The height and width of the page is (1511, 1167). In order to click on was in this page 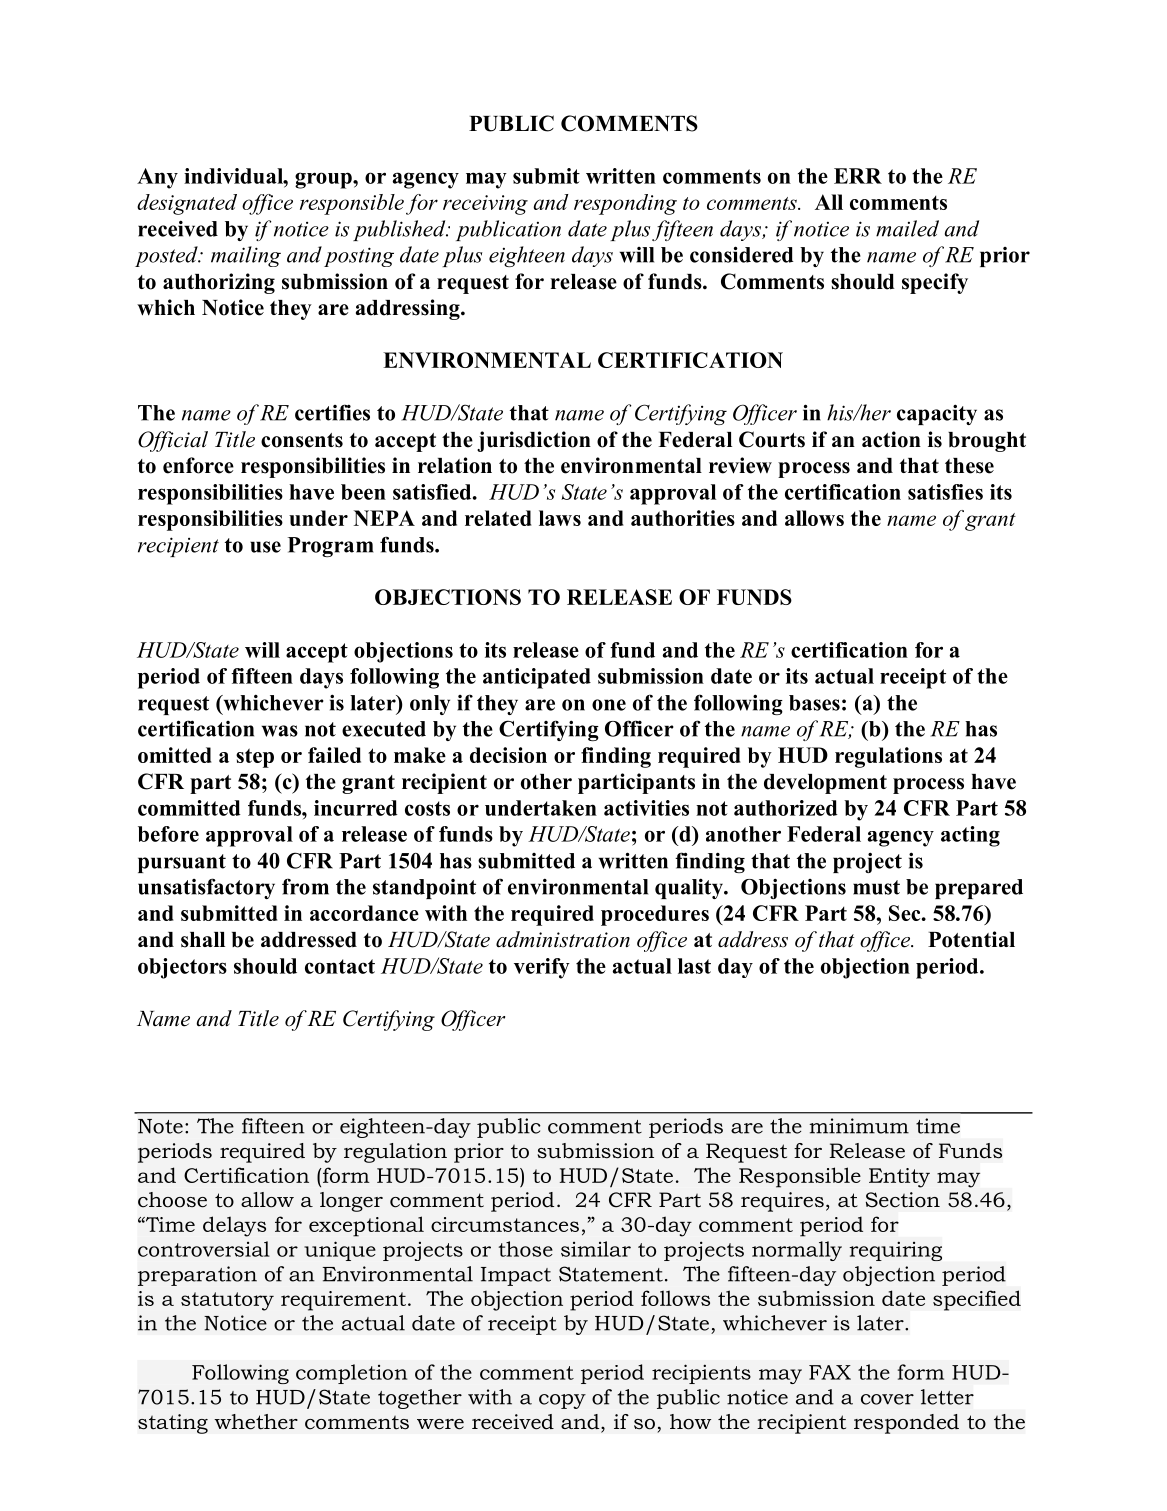, I will do `click(280, 731)`.
